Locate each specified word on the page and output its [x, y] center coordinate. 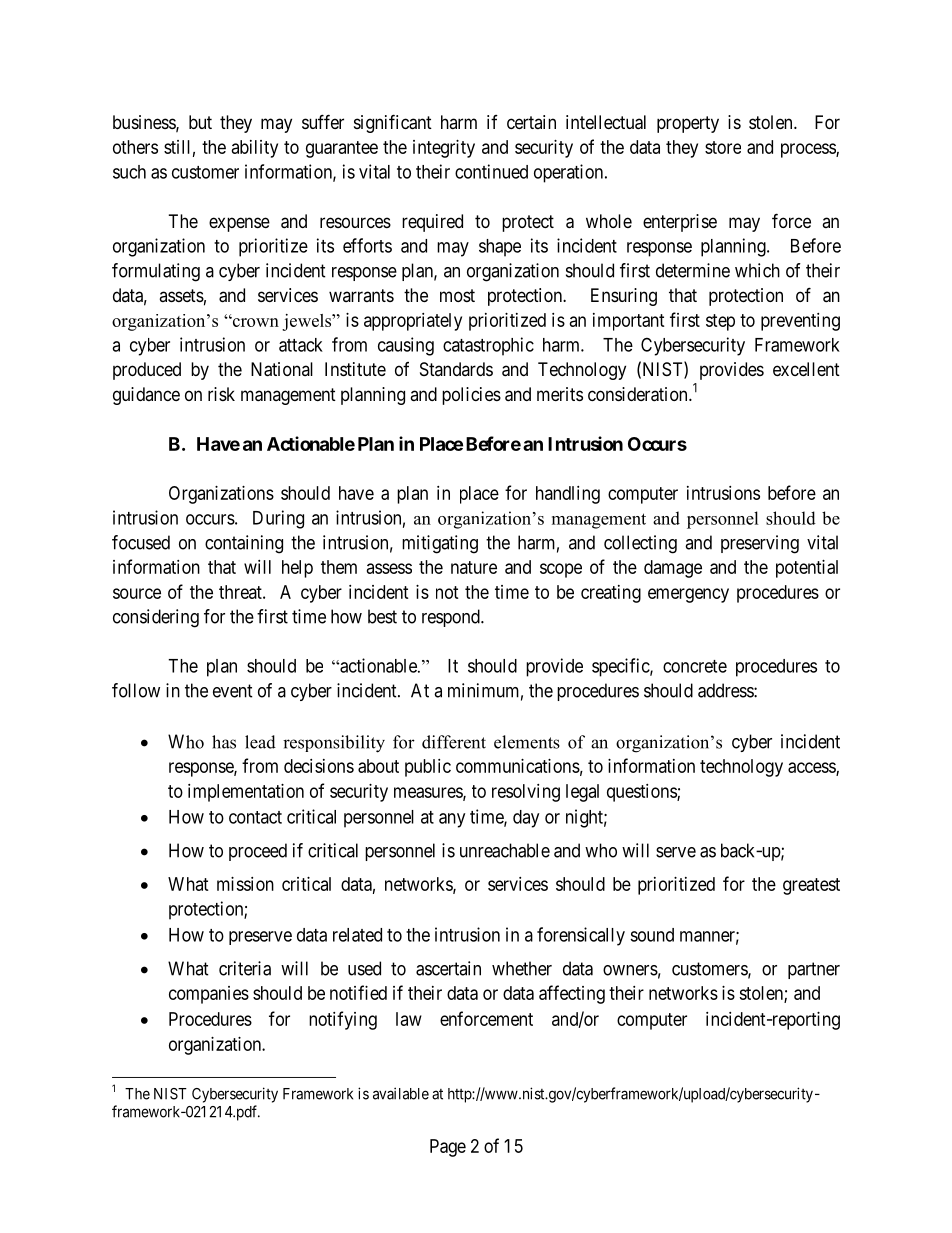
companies [209, 995]
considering [156, 618]
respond [452, 618]
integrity [444, 149]
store [723, 147]
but [200, 122]
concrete [695, 666]
